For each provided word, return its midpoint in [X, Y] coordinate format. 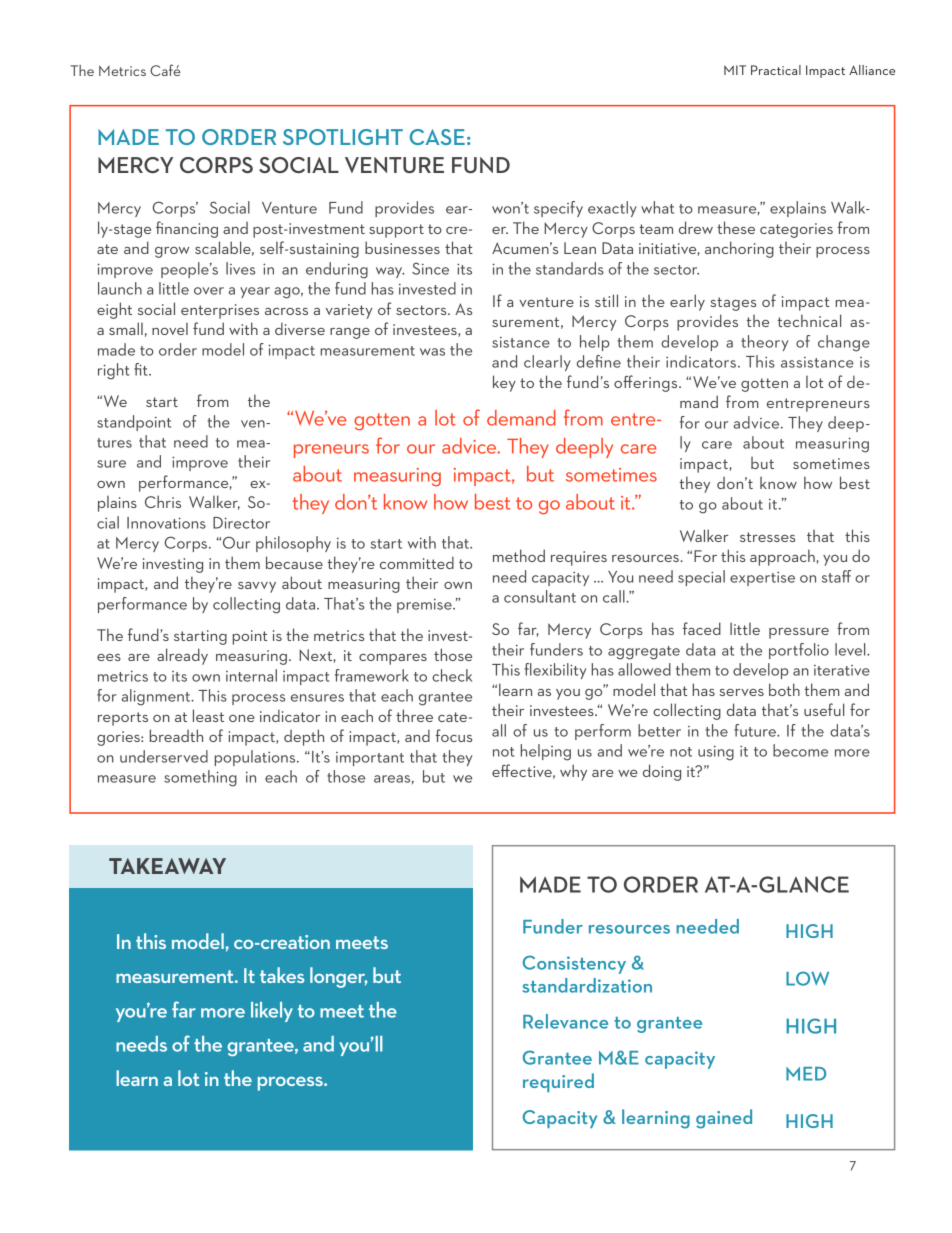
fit [142, 369]
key [504, 383]
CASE [437, 137]
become [800, 750]
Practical [776, 70]
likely [272, 1012]
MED [806, 1074]
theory [764, 343]
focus [453, 735]
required [558, 1082]
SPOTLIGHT [343, 137]
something [200, 778]
